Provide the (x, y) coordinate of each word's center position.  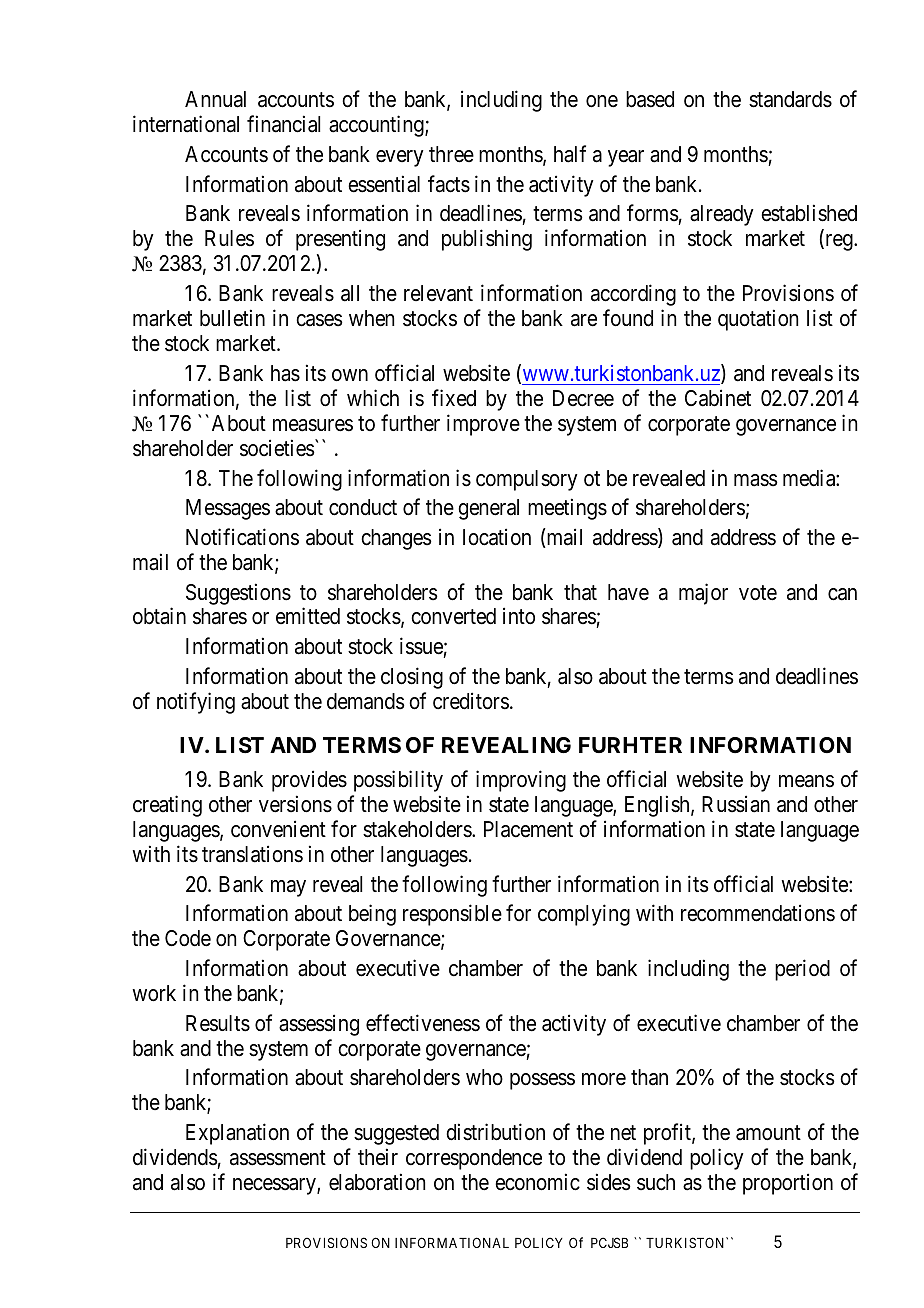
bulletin (232, 318)
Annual (215, 99)
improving (521, 781)
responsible (452, 915)
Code (188, 938)
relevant (438, 293)
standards (790, 99)
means (806, 781)
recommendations (758, 913)
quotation (758, 320)
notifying (196, 703)
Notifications (242, 537)
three (451, 154)
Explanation (237, 1134)
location (497, 537)
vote (758, 593)
